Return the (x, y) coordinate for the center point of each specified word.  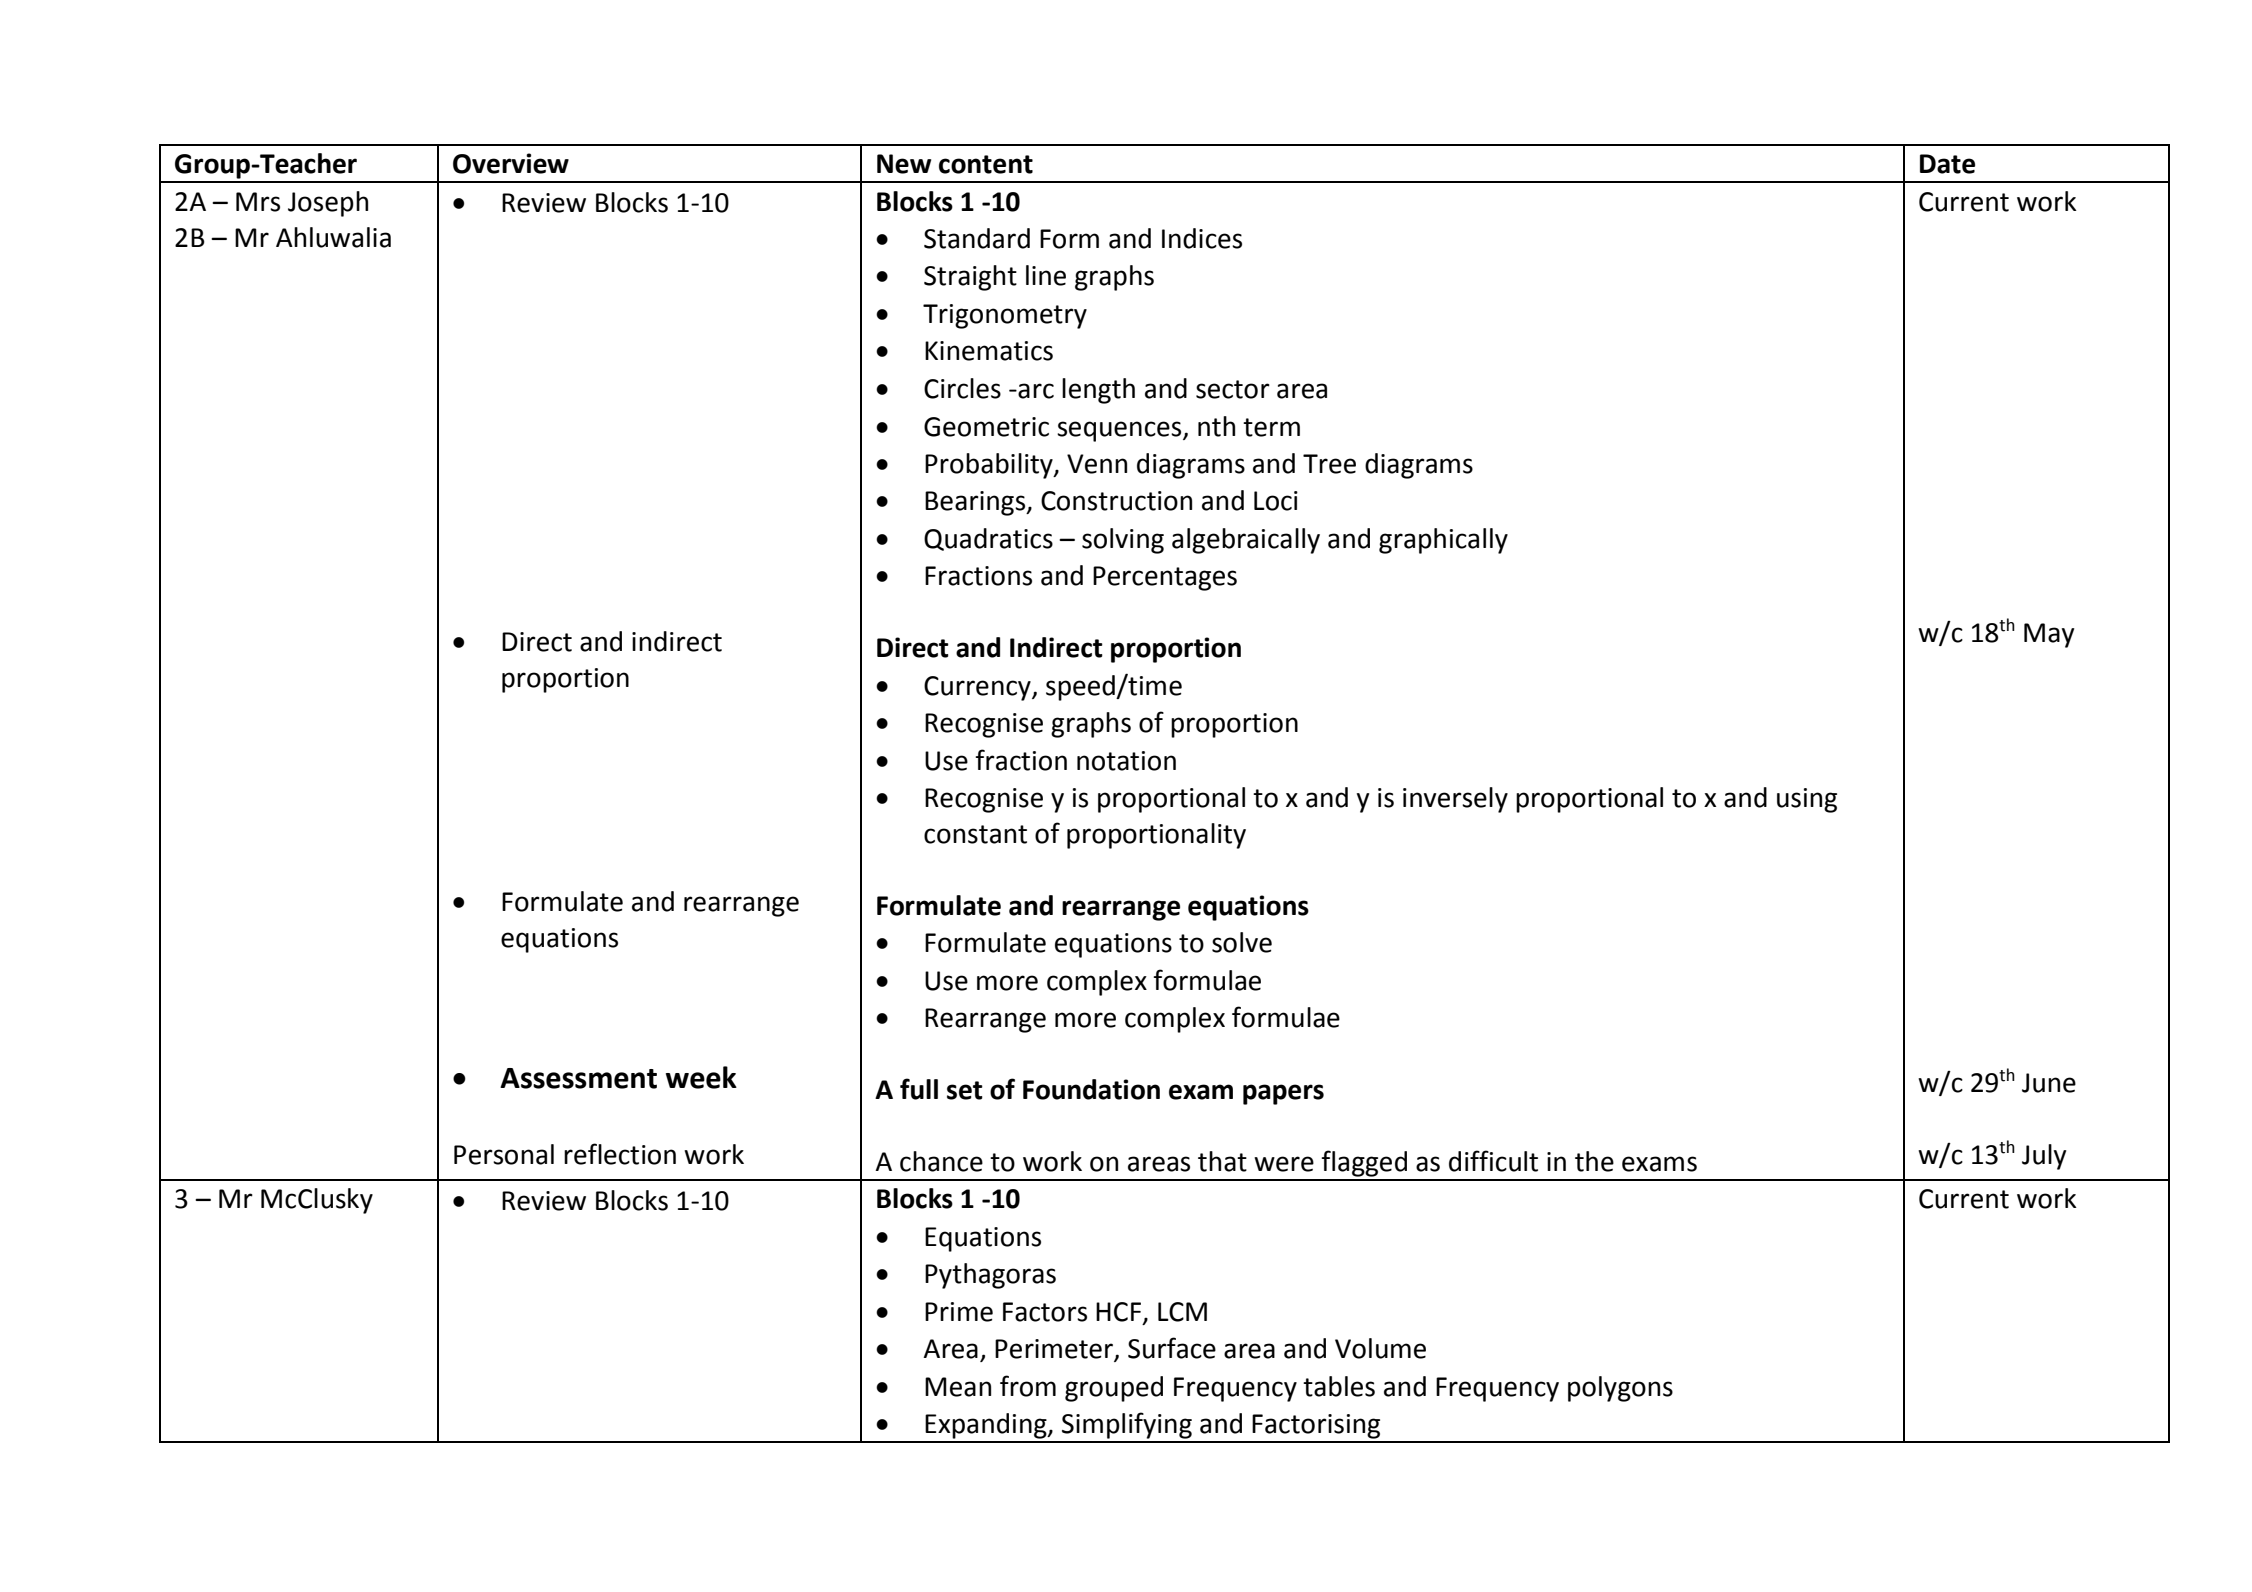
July (2044, 1157)
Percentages (1165, 578)
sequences (1120, 431)
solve (1242, 942)
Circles (962, 388)
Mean (958, 1387)
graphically (1443, 541)
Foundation (1091, 1089)
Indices (1202, 238)
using (1807, 800)
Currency (978, 688)
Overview (511, 163)
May (2049, 635)
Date (1947, 164)
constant (975, 834)
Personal (504, 1154)
